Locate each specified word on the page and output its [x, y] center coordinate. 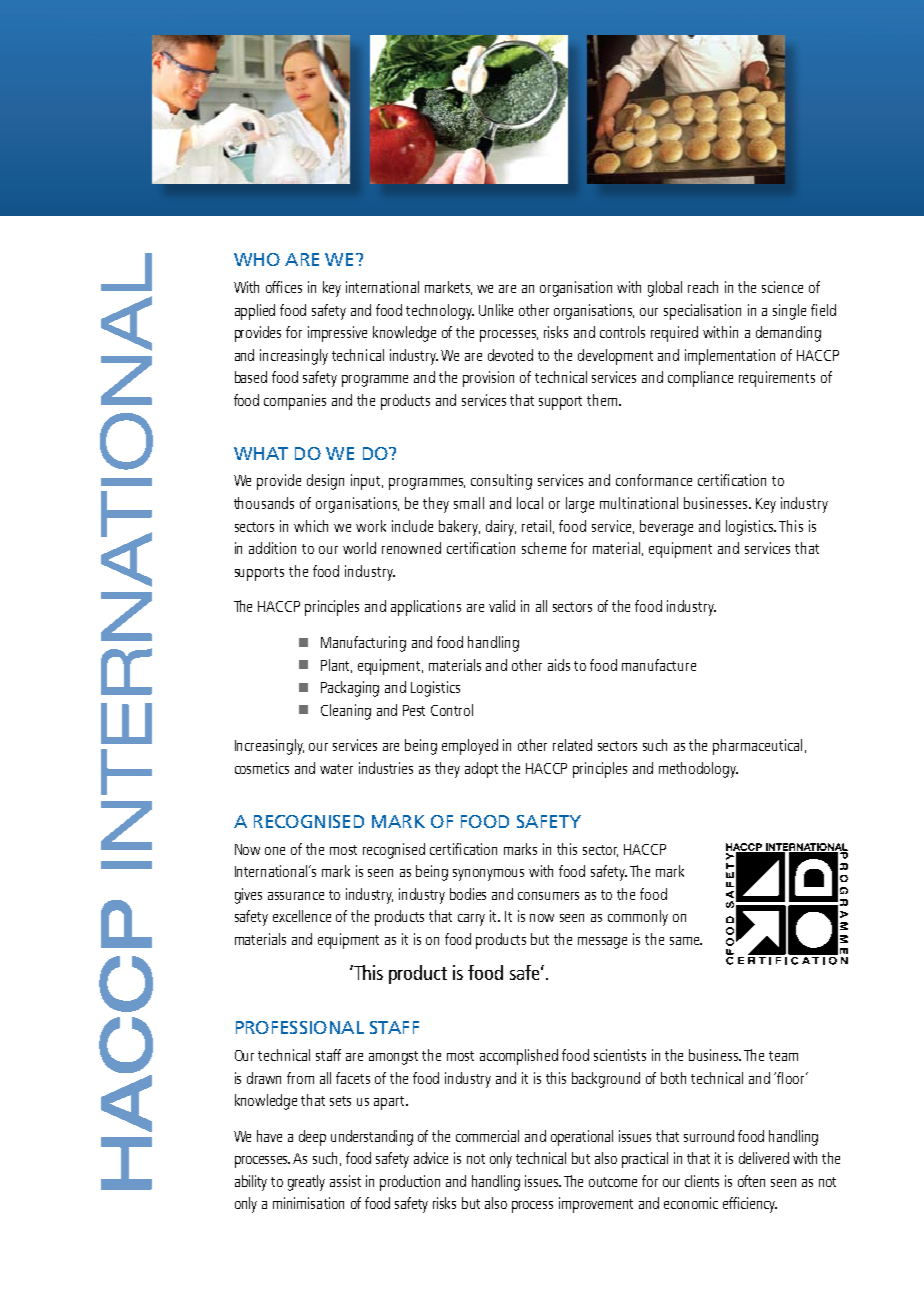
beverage [666, 528]
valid [502, 606]
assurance [296, 896]
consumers [548, 896]
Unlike [496, 310]
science [782, 287]
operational [582, 1138]
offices [284, 287]
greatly [306, 1183]
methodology [698, 770]
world [359, 548]
